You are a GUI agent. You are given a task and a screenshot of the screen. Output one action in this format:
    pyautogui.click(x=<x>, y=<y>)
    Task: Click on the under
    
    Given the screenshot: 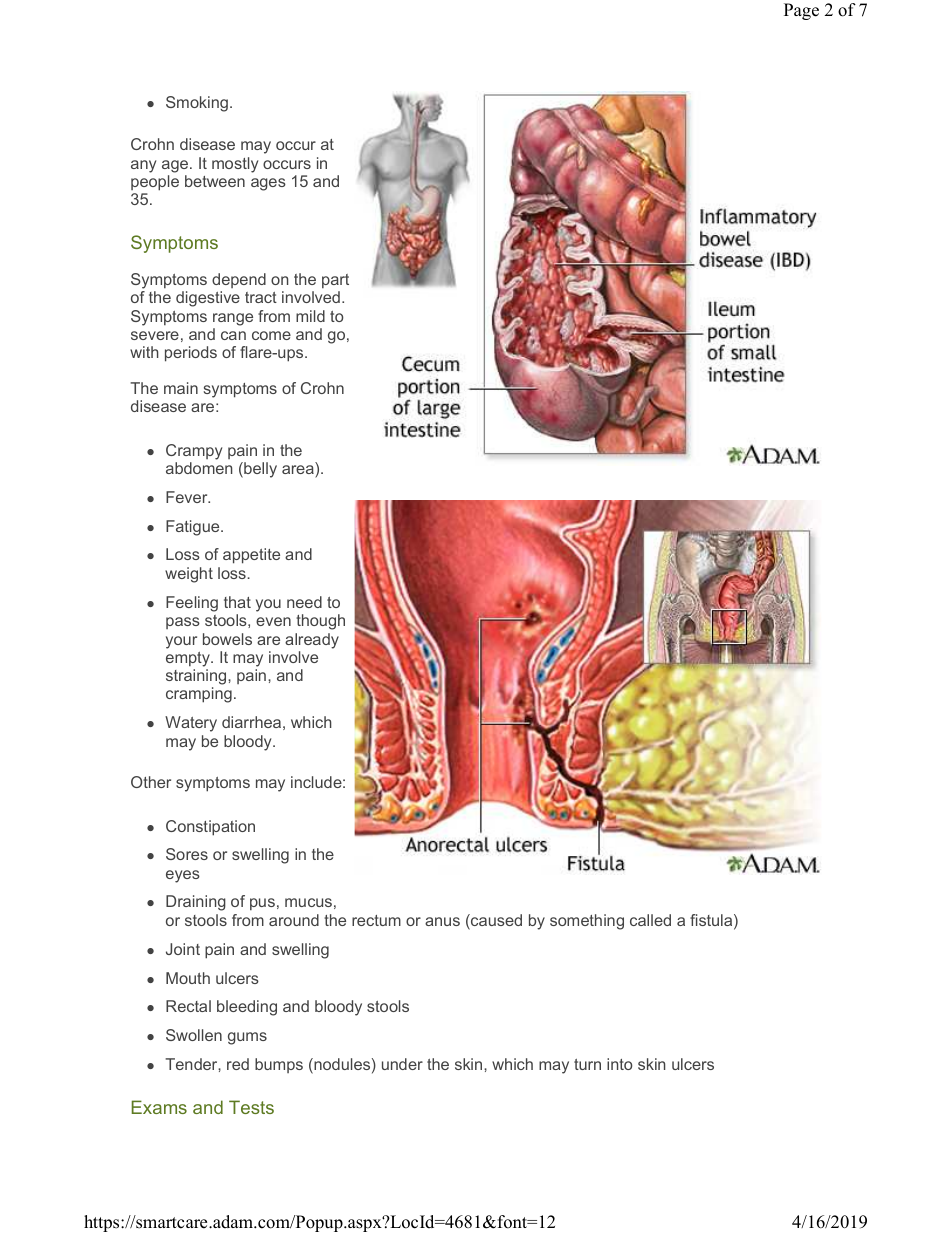 What is the action you would take?
    pyautogui.click(x=402, y=1064)
